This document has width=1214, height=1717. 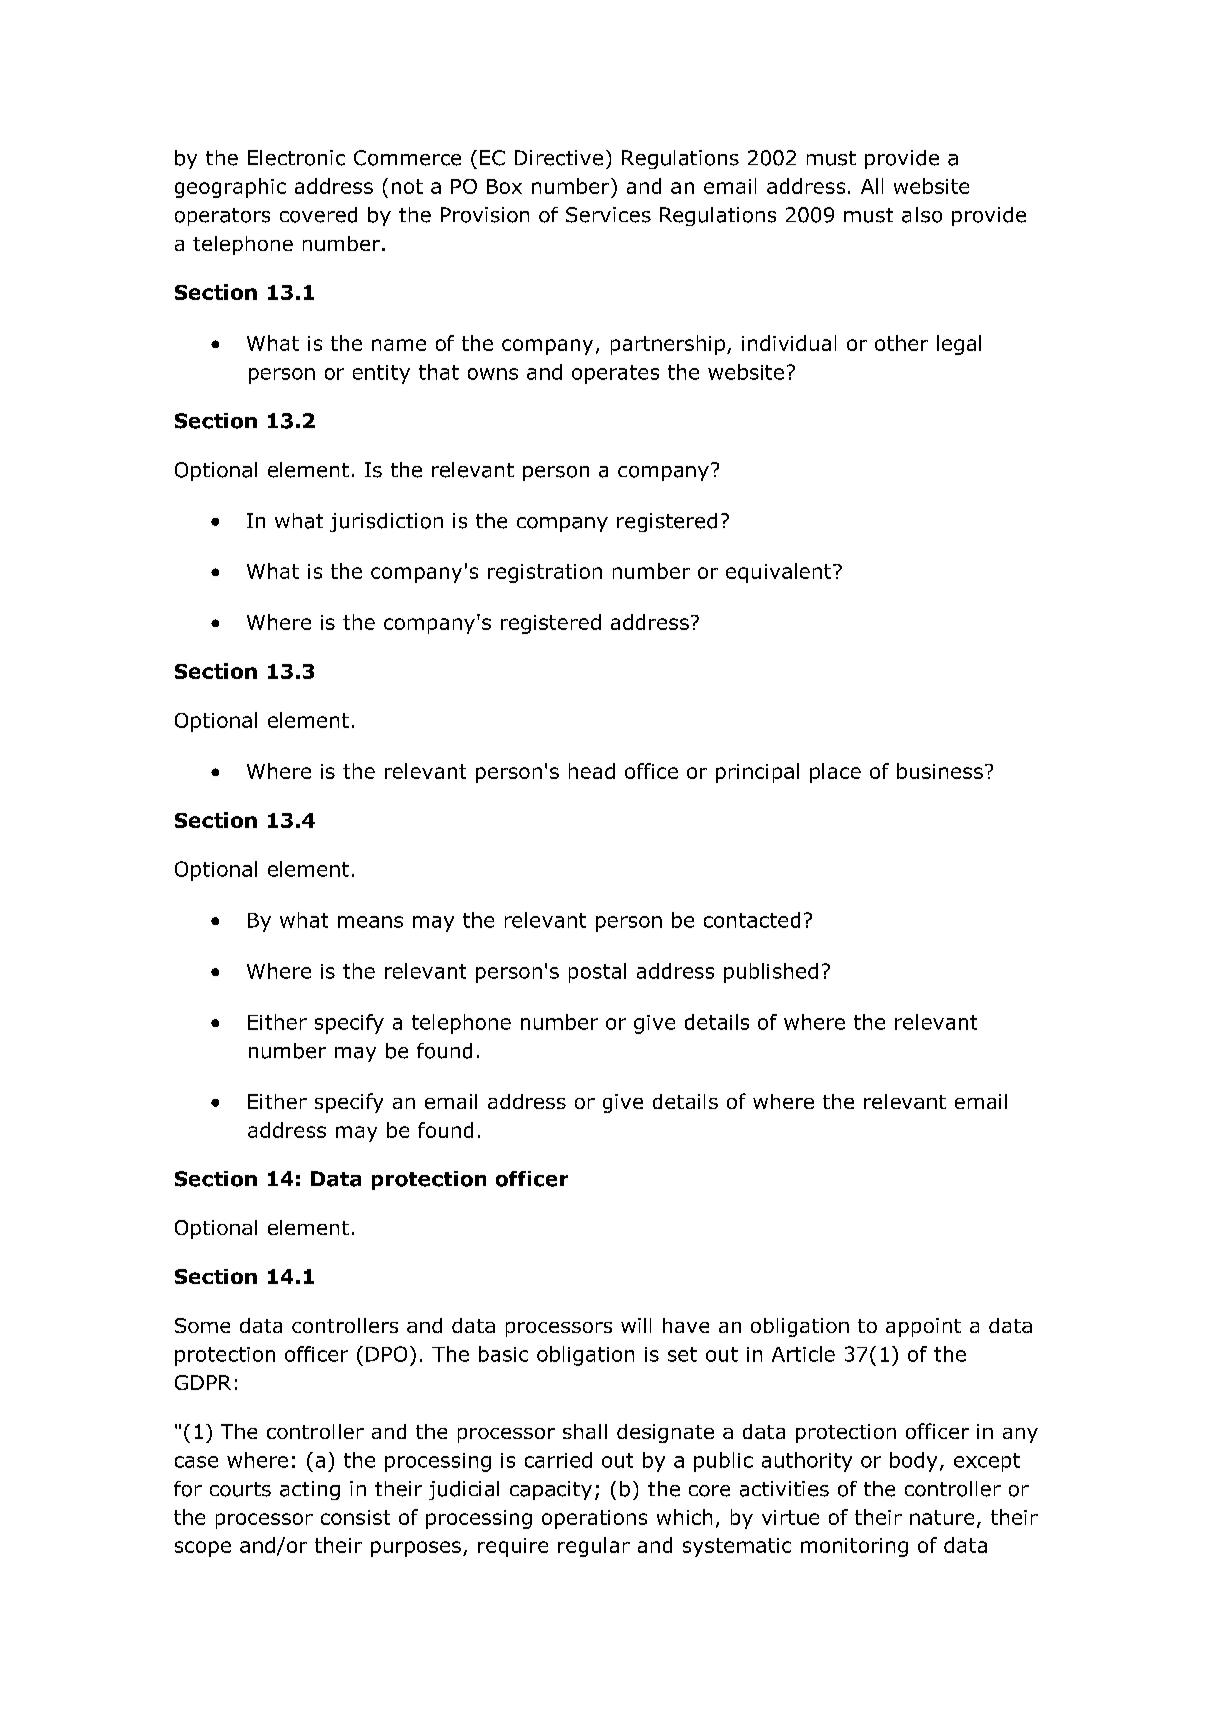 What do you see at coordinates (592, 771) in the document?
I see `head` at bounding box center [592, 771].
